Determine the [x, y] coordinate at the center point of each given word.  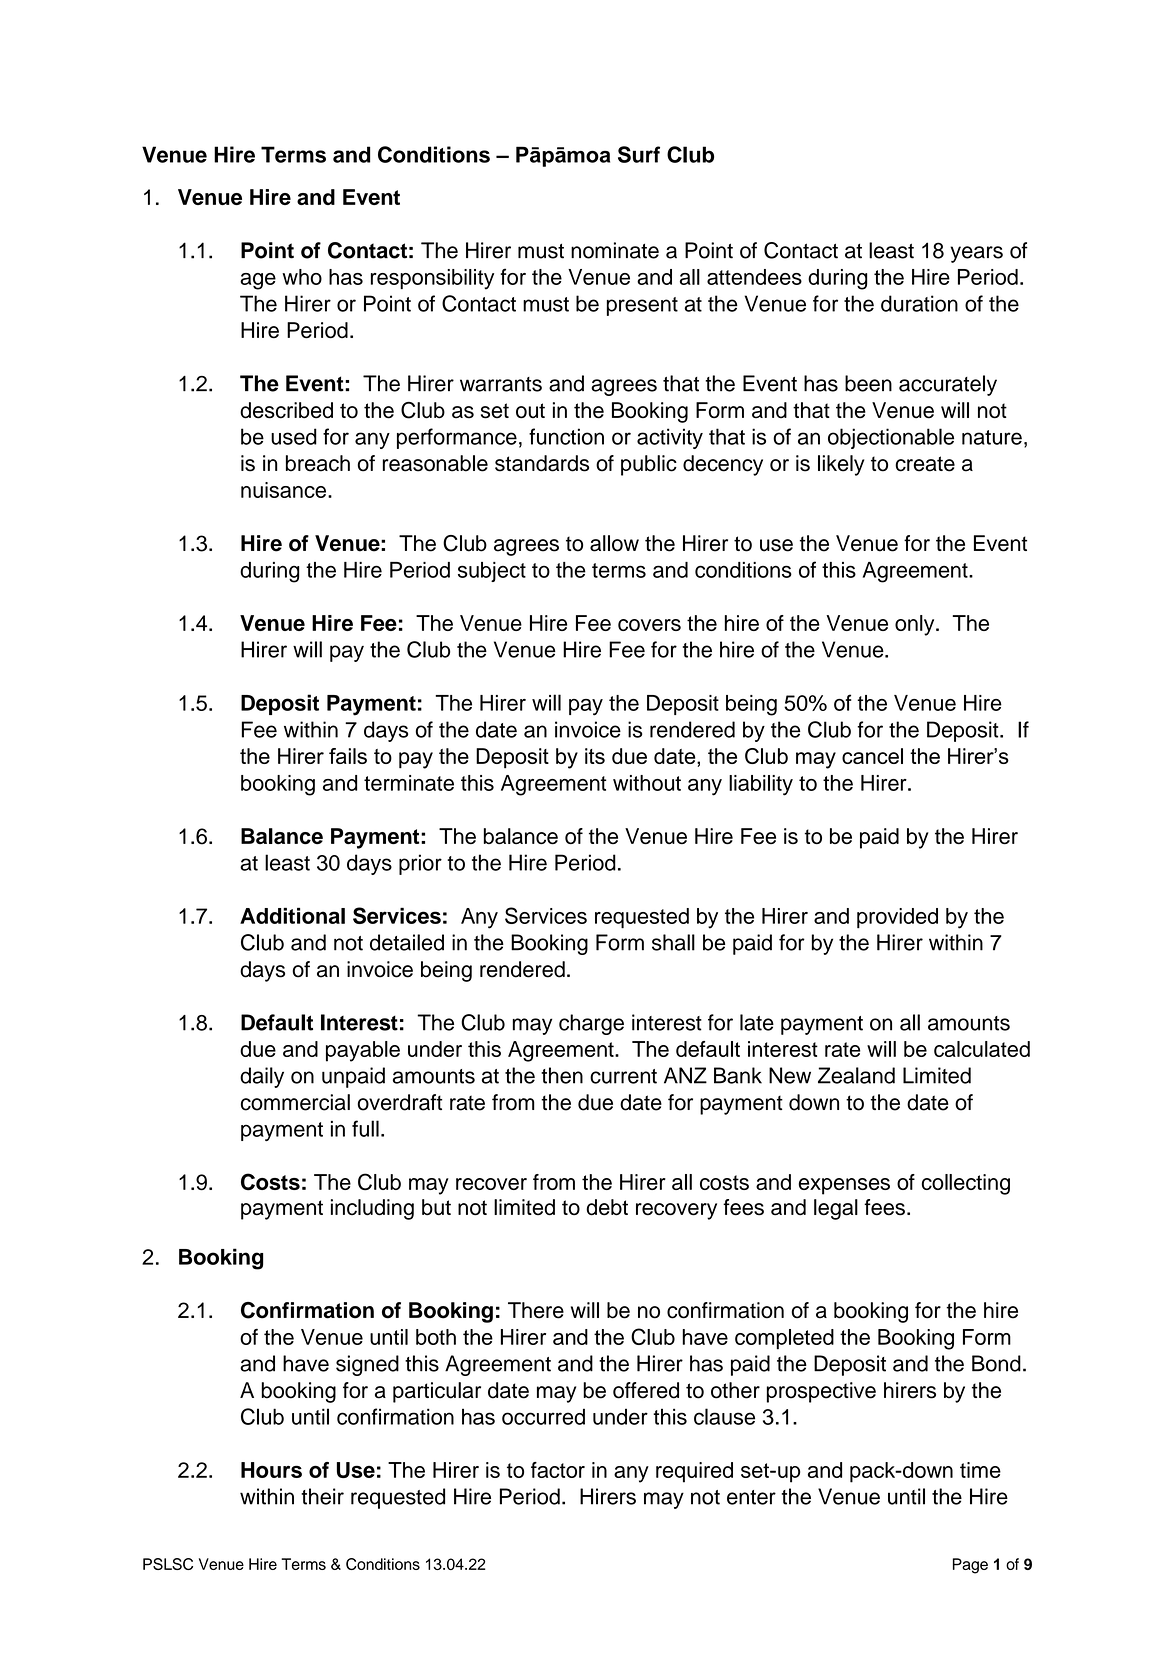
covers [649, 625]
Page [970, 1566]
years [976, 254]
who [302, 277]
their [322, 1496]
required [694, 1472]
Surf [639, 154]
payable [363, 1051]
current [623, 1076]
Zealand [856, 1075]
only [916, 625]
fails [348, 756]
